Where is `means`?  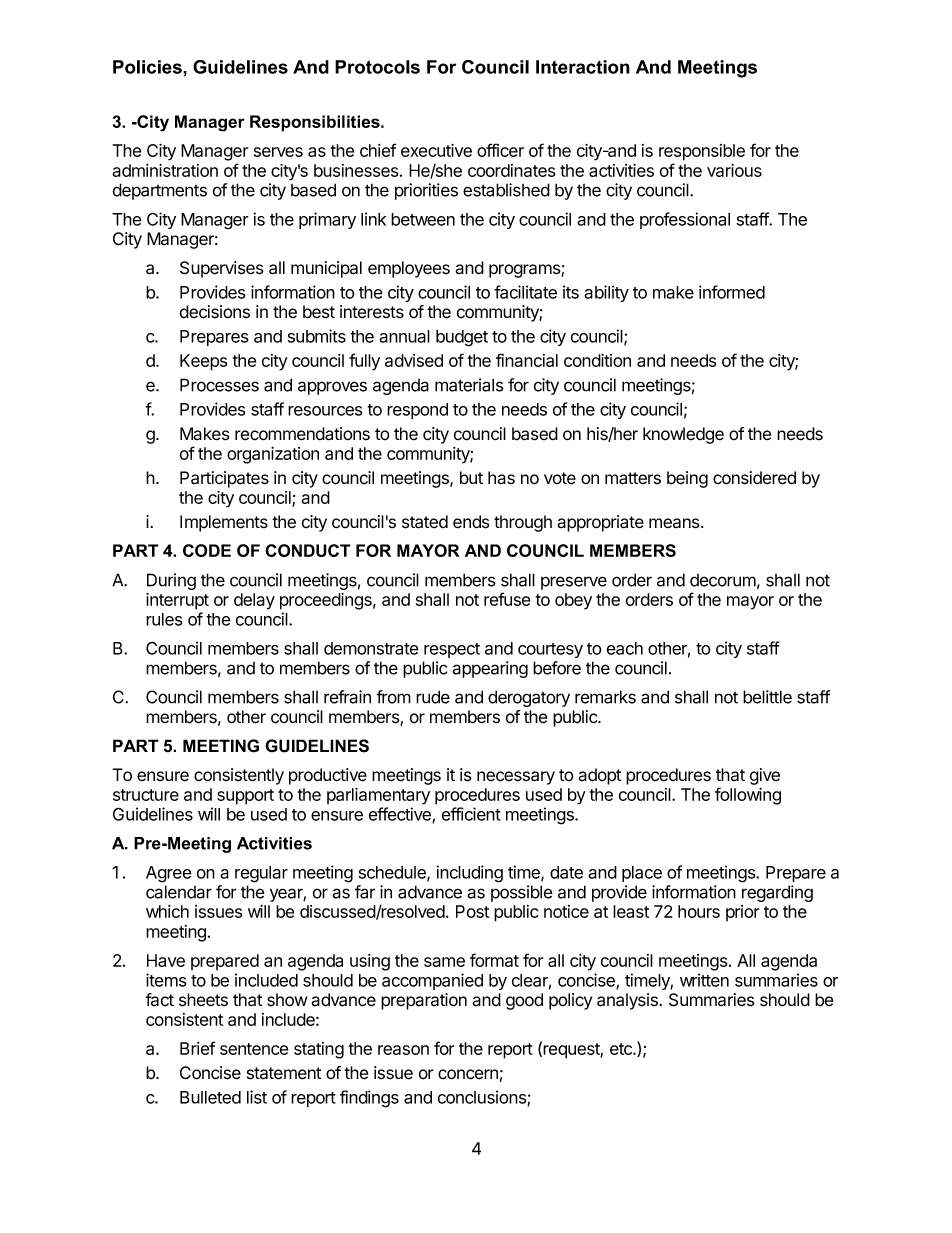 means is located at coordinates (675, 523).
